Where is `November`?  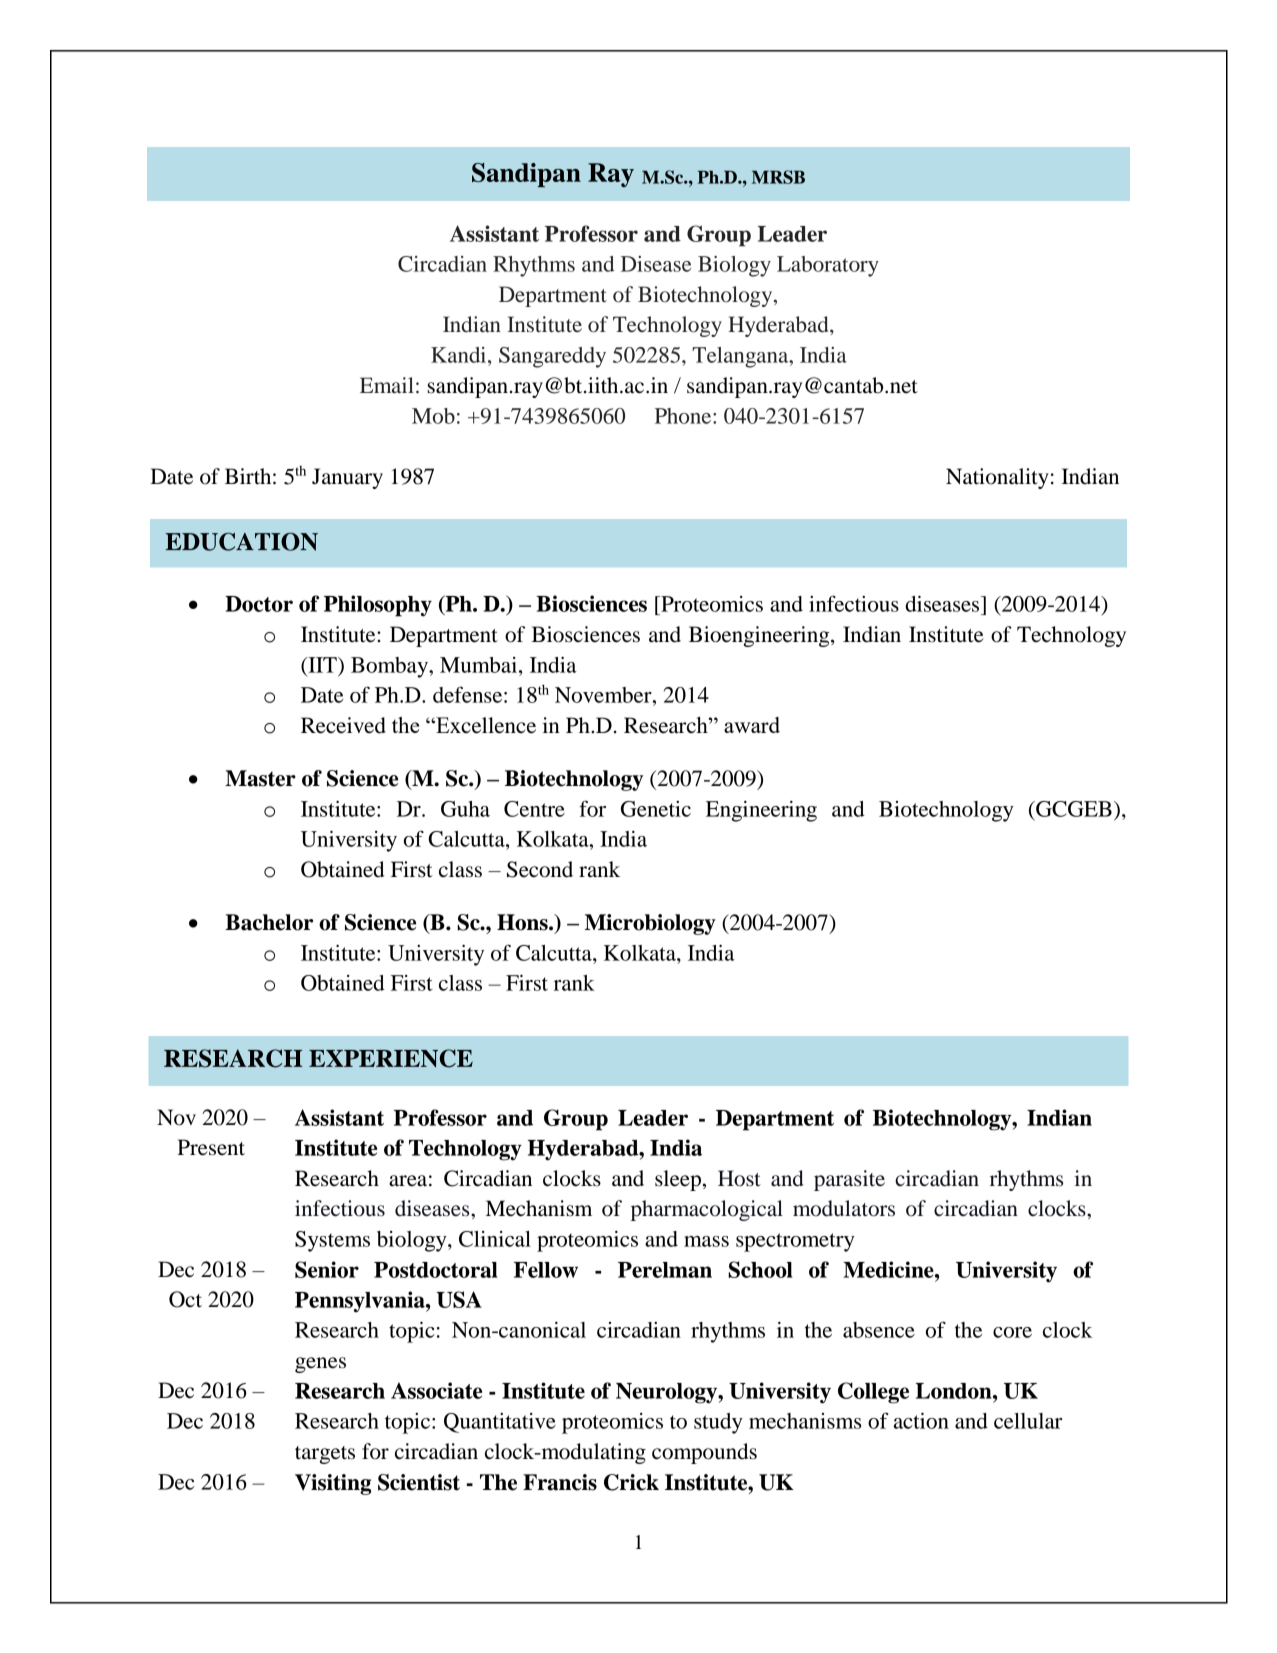
November is located at coordinates (604, 695).
